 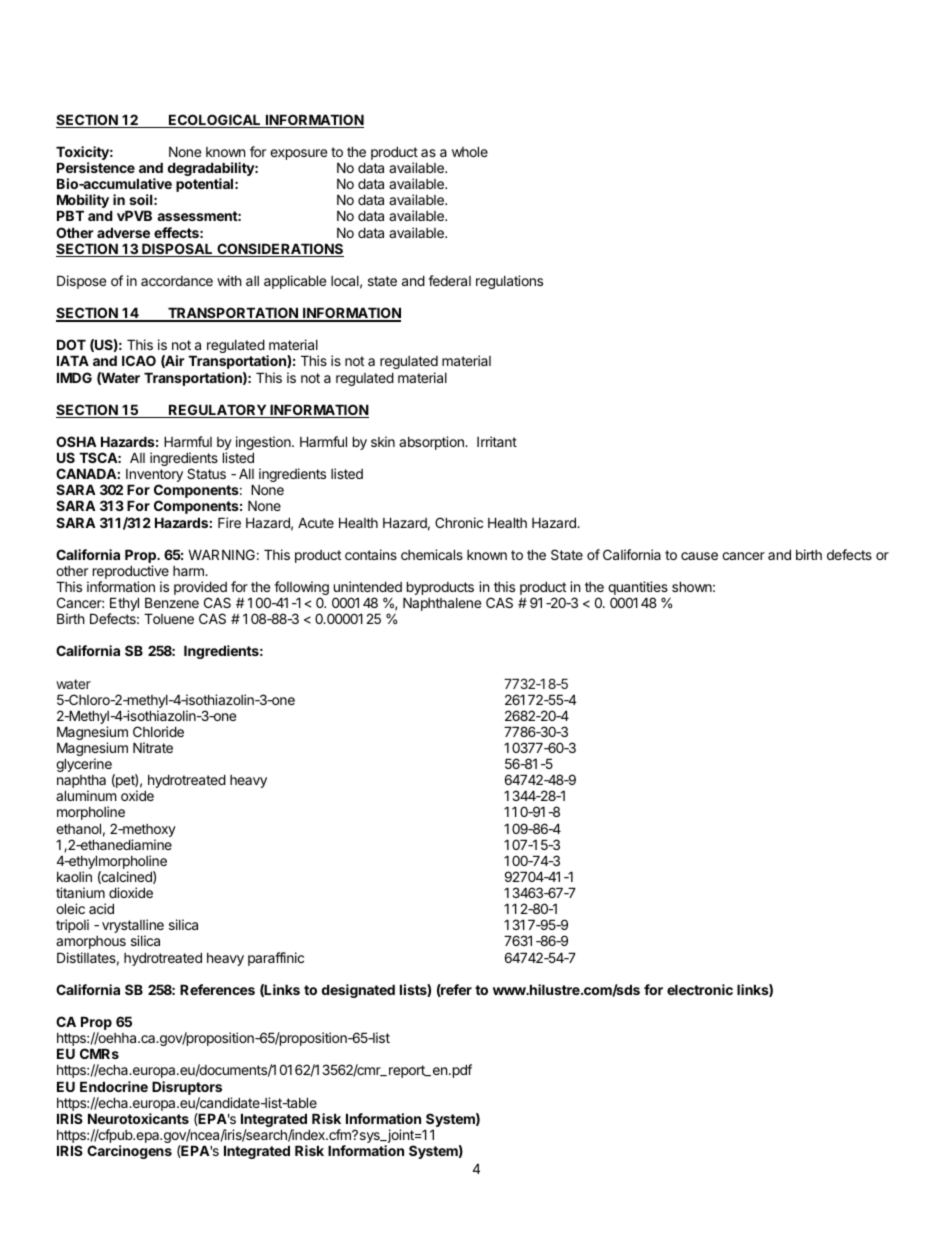 What do you see at coordinates (187, 1088) in the image?
I see `Disruptors` at bounding box center [187, 1088].
